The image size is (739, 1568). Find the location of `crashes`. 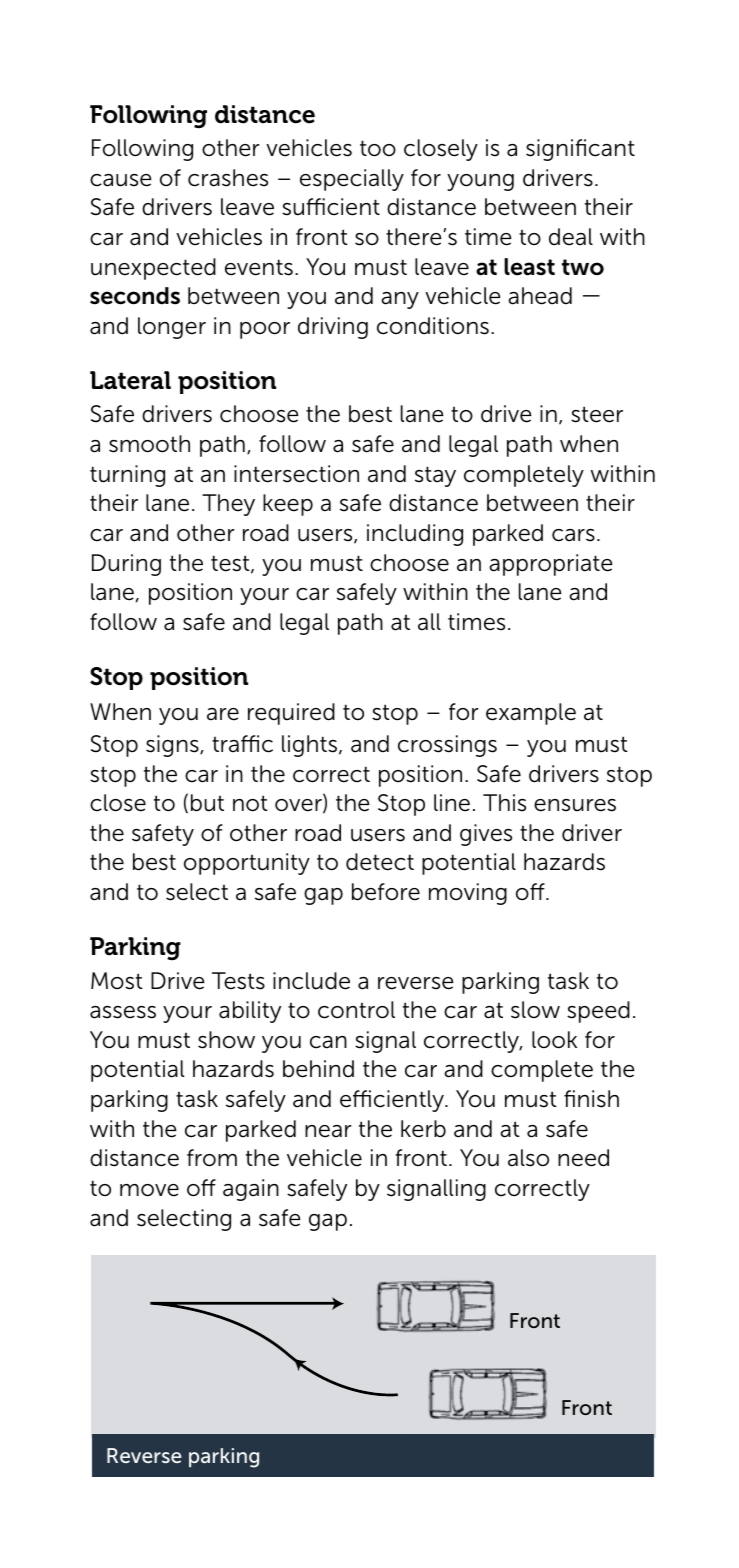

crashes is located at coordinates (228, 178).
